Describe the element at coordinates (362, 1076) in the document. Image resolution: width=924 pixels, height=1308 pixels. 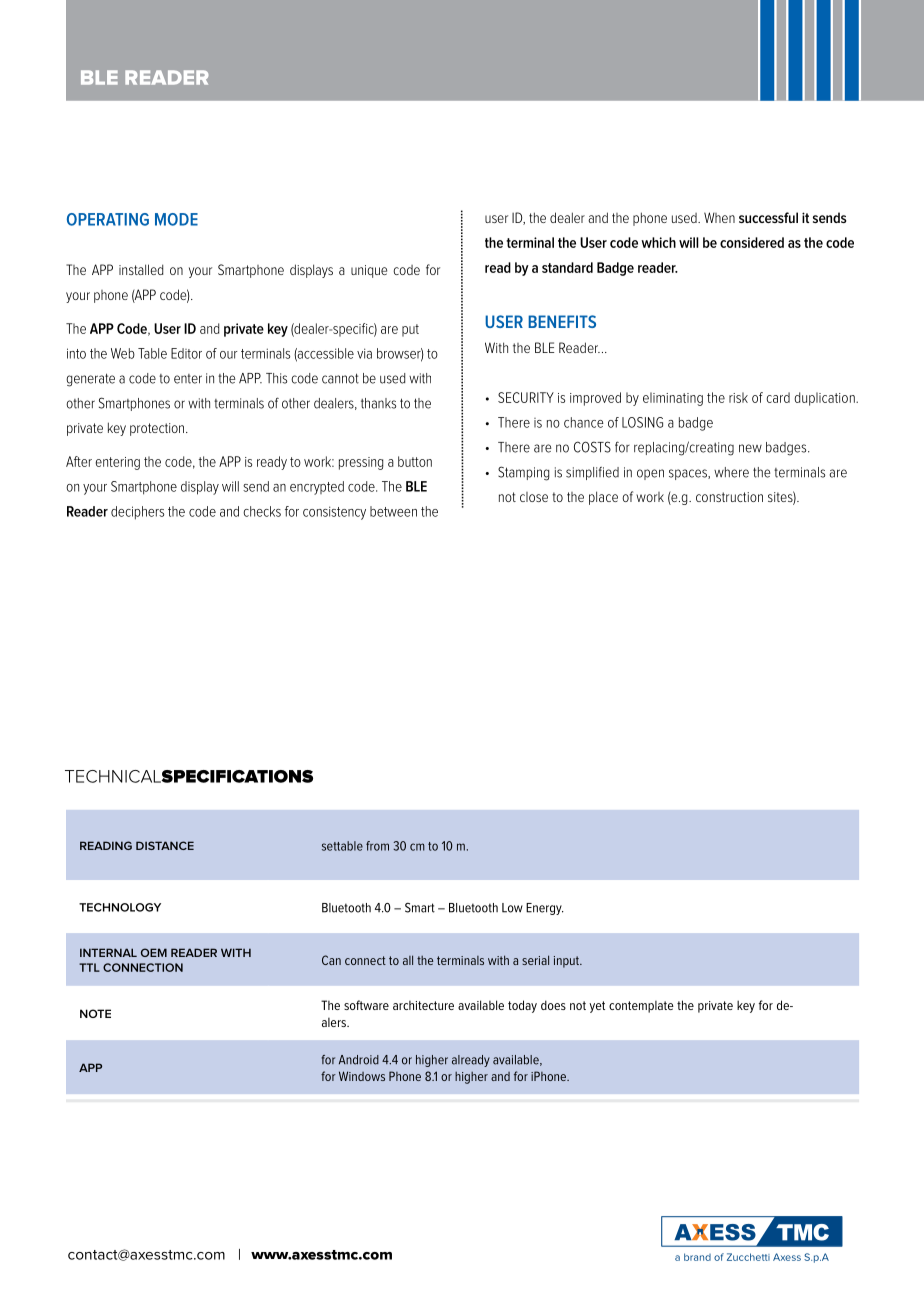
I see `Windows` at that location.
